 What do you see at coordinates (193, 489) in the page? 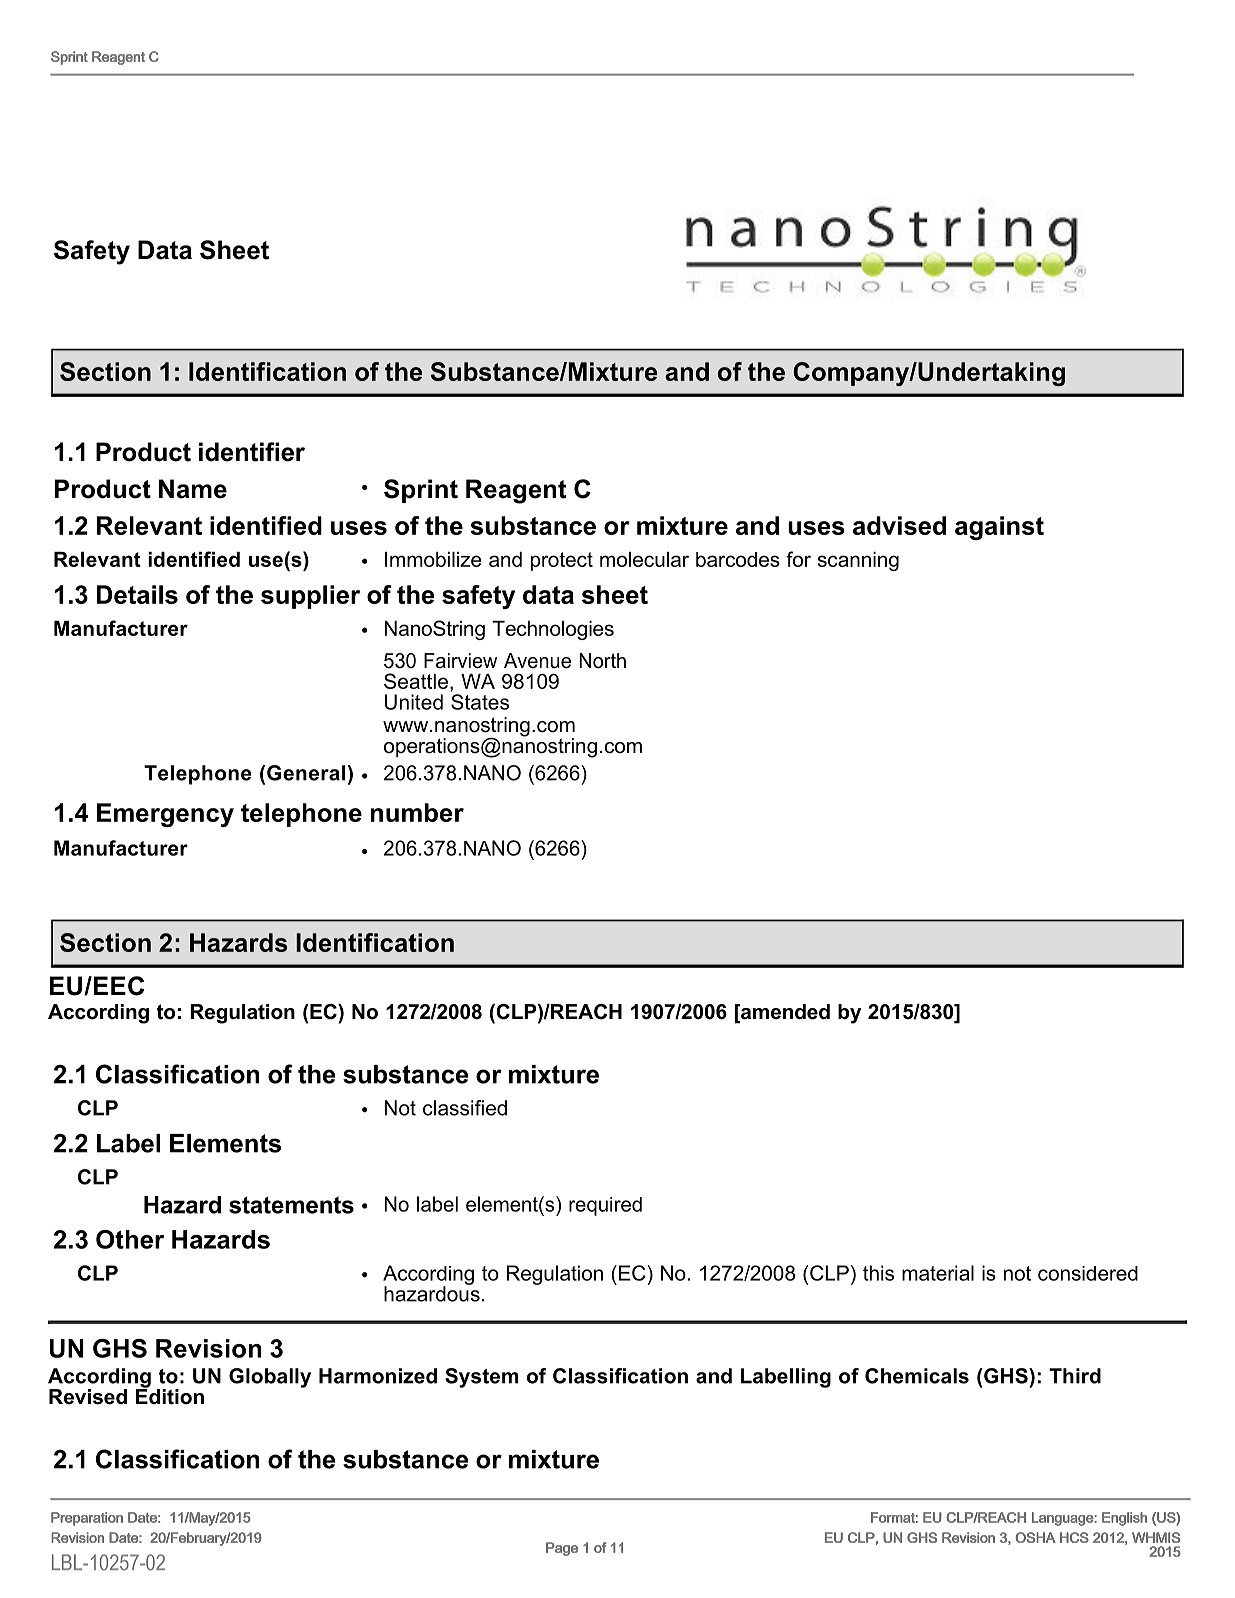
I see `Name` at bounding box center [193, 489].
